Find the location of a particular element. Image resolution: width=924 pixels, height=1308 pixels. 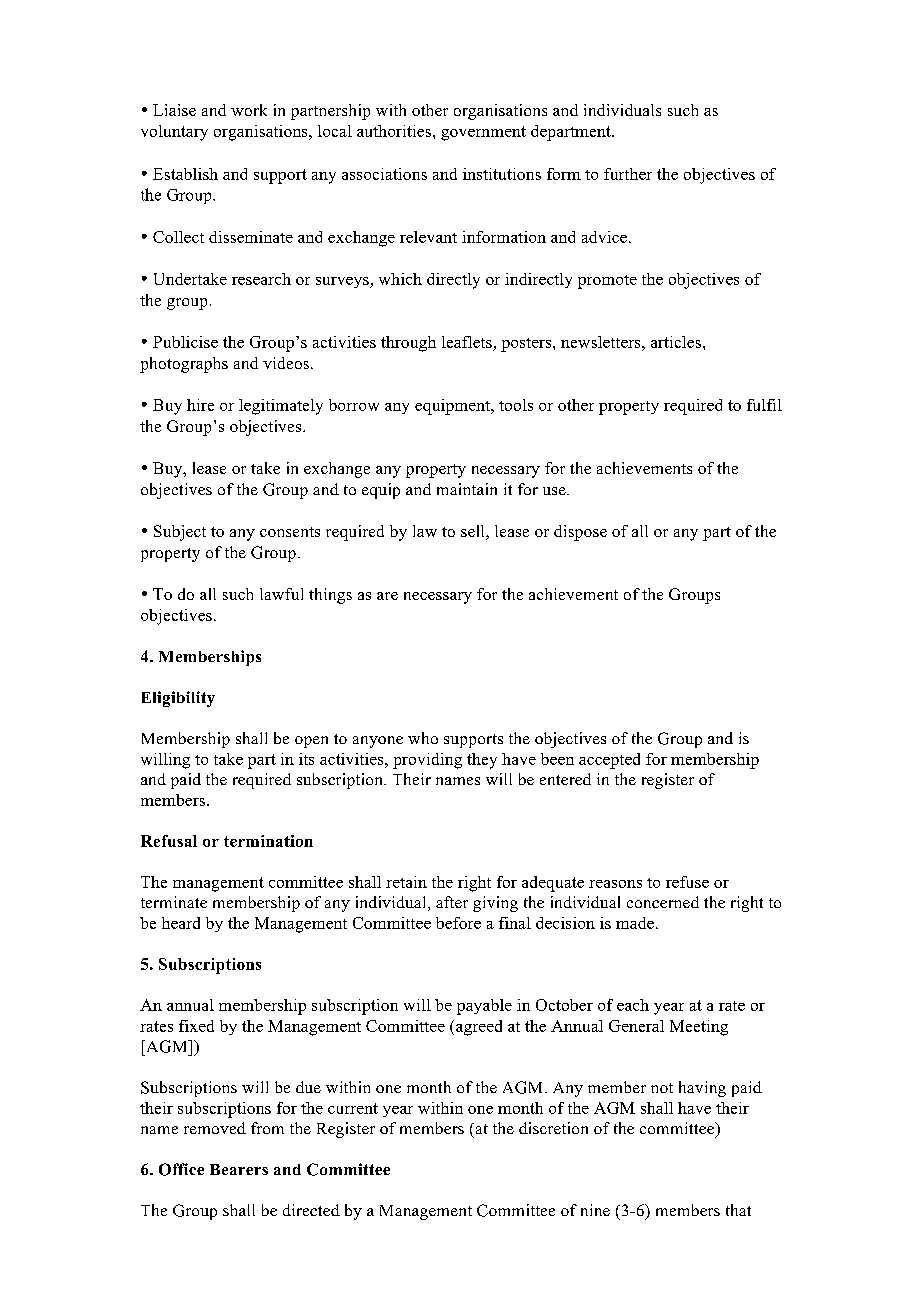

Bearers is located at coordinates (239, 1169).
